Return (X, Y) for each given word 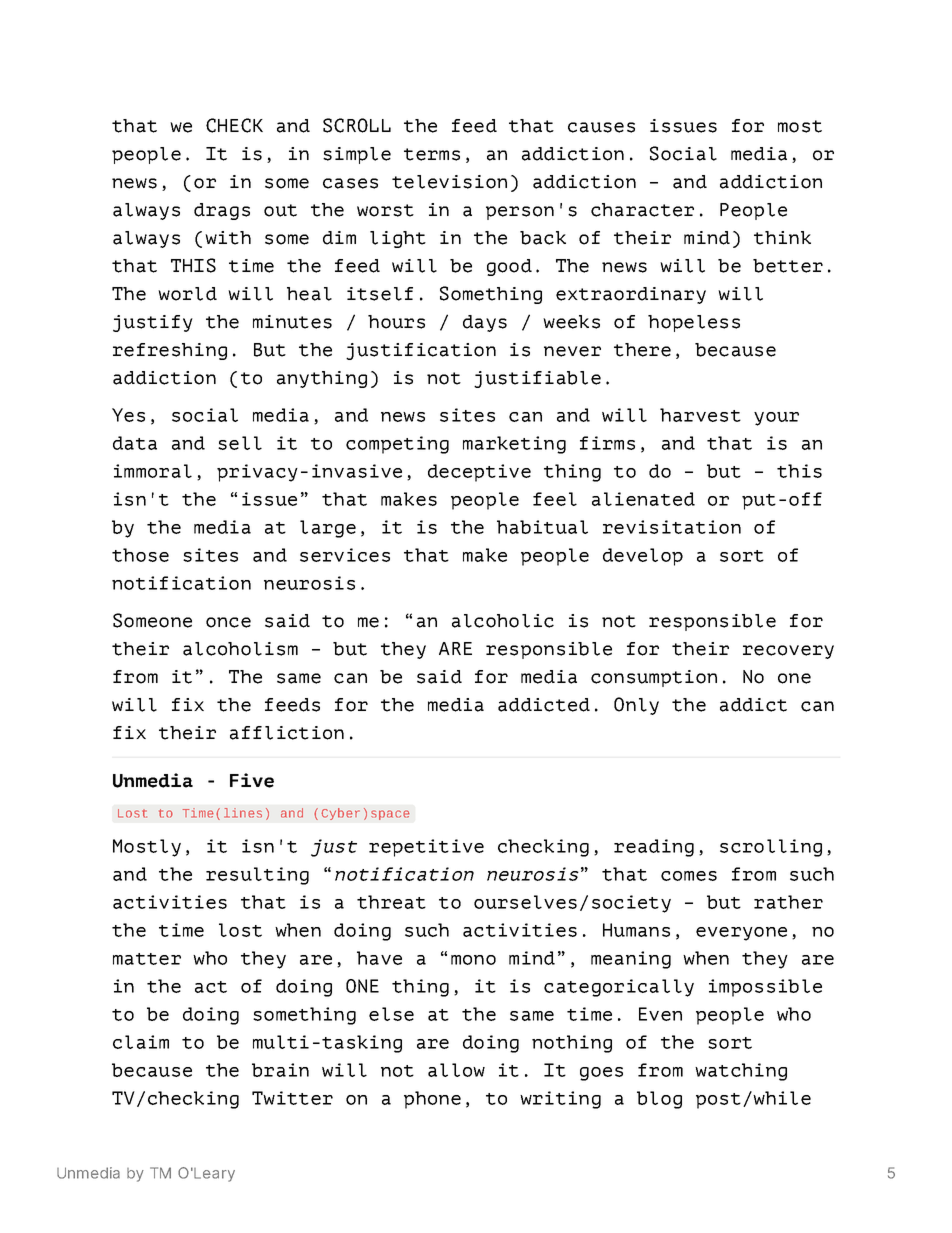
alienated (643, 499)
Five (252, 780)
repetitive (426, 848)
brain (280, 1070)
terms (432, 154)
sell (240, 443)
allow (456, 1070)
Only (636, 706)
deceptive (479, 473)
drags (222, 211)
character (642, 210)
